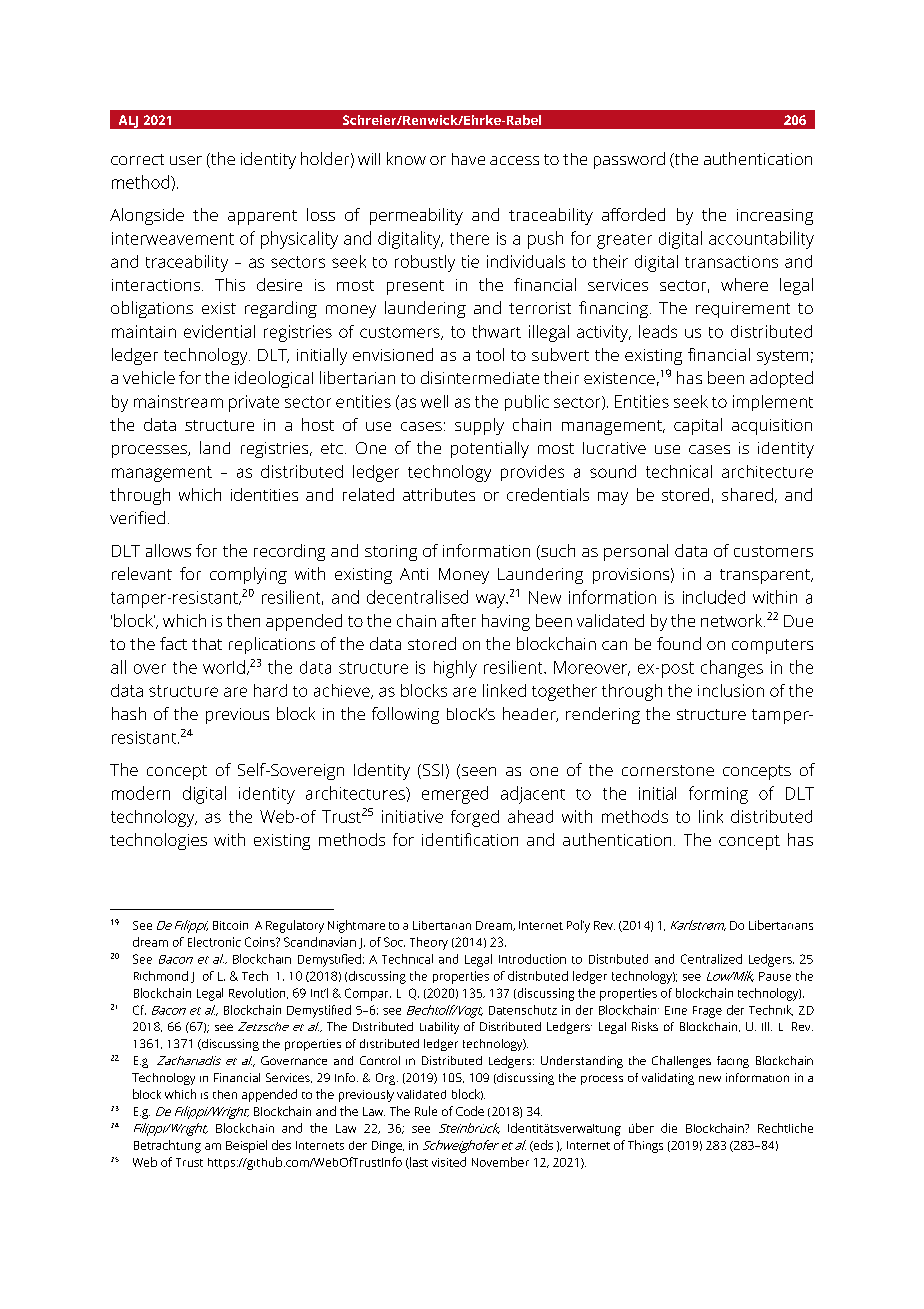 The image size is (924, 1309). Describe the element at coordinates (246, 1146) in the page. I see `Beispiel` at that location.
